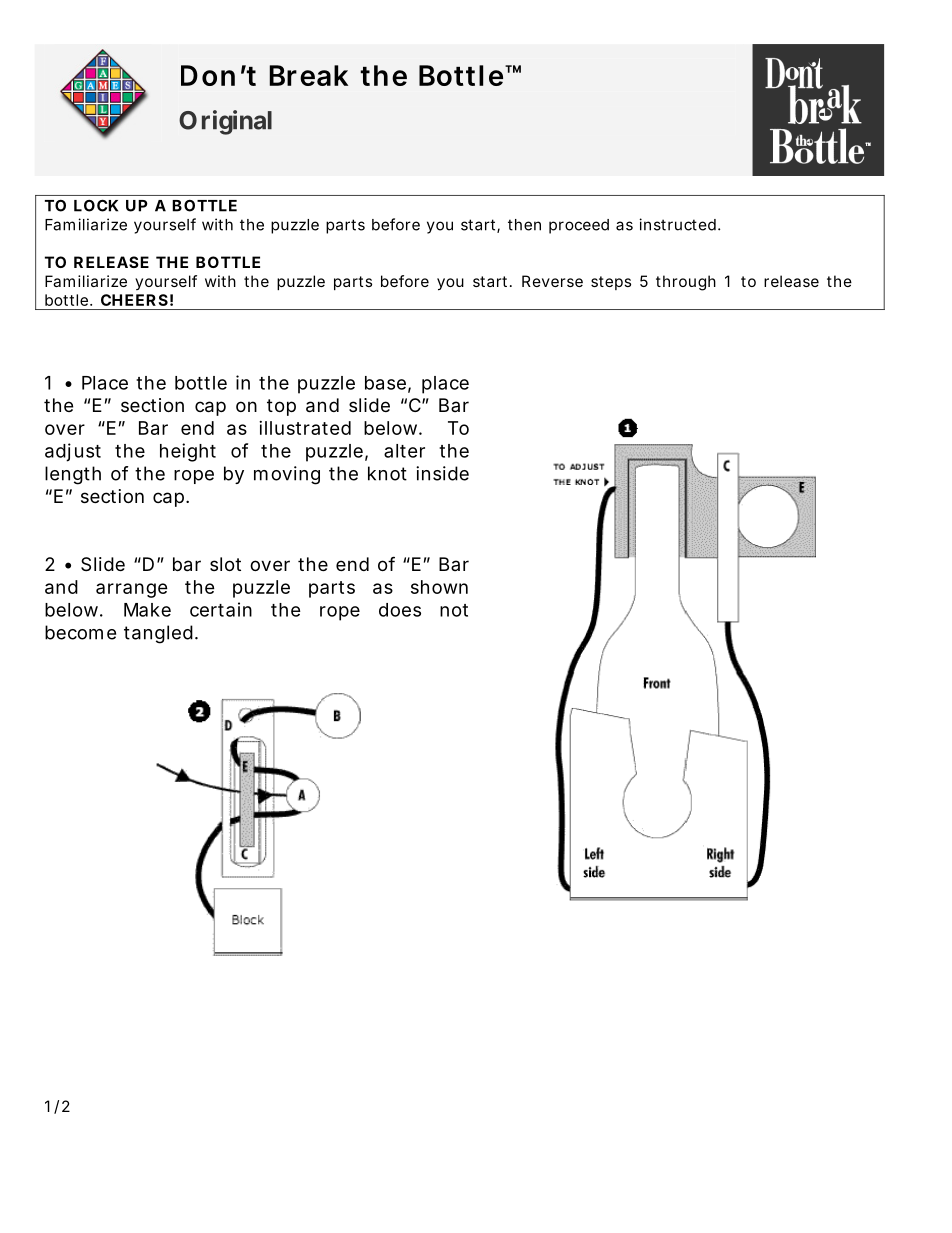 The image size is (952, 1233). What do you see at coordinates (385, 383) in the page?
I see `base` at bounding box center [385, 383].
